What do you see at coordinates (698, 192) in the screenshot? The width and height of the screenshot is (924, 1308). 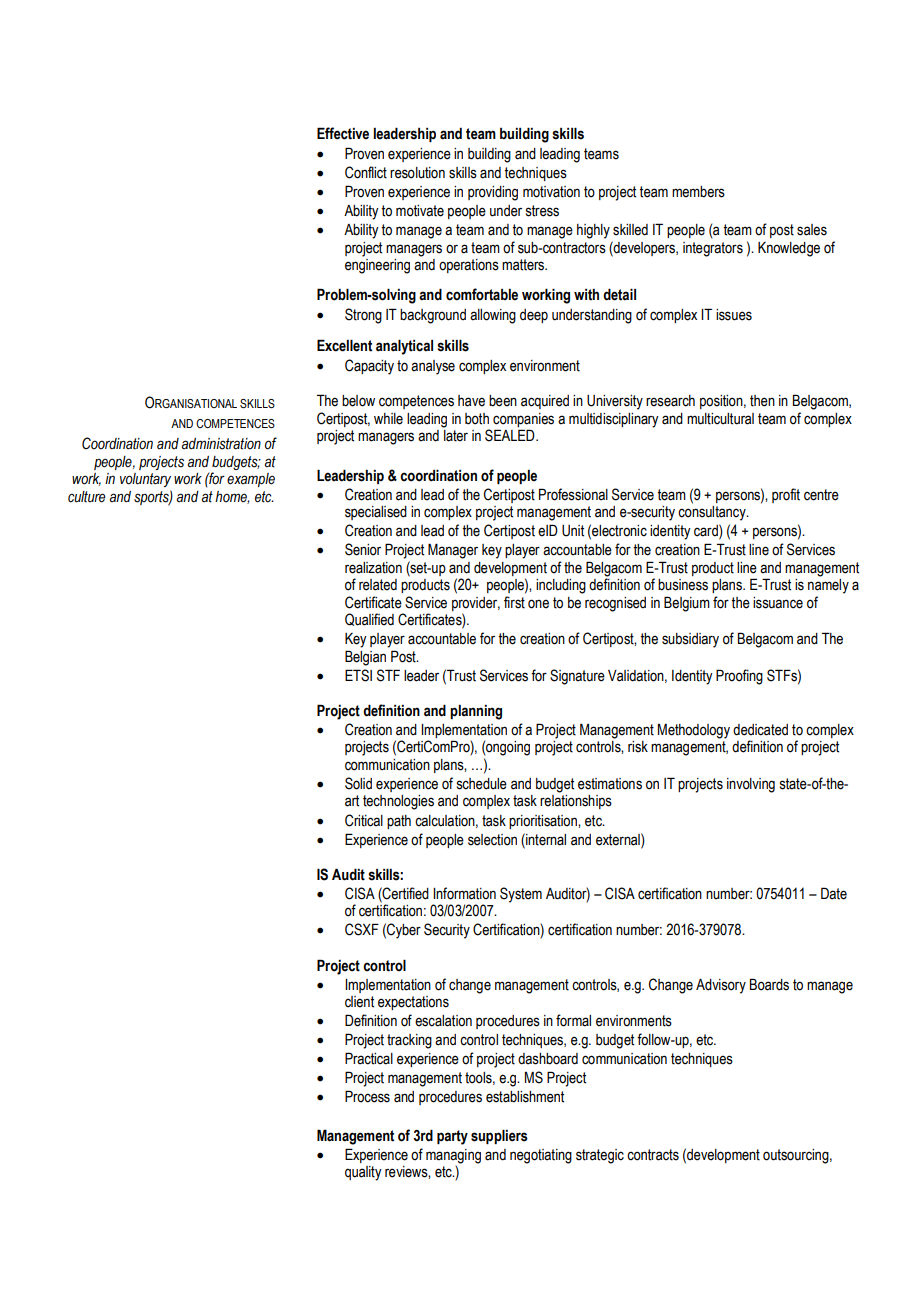 I see `members` at bounding box center [698, 192].
